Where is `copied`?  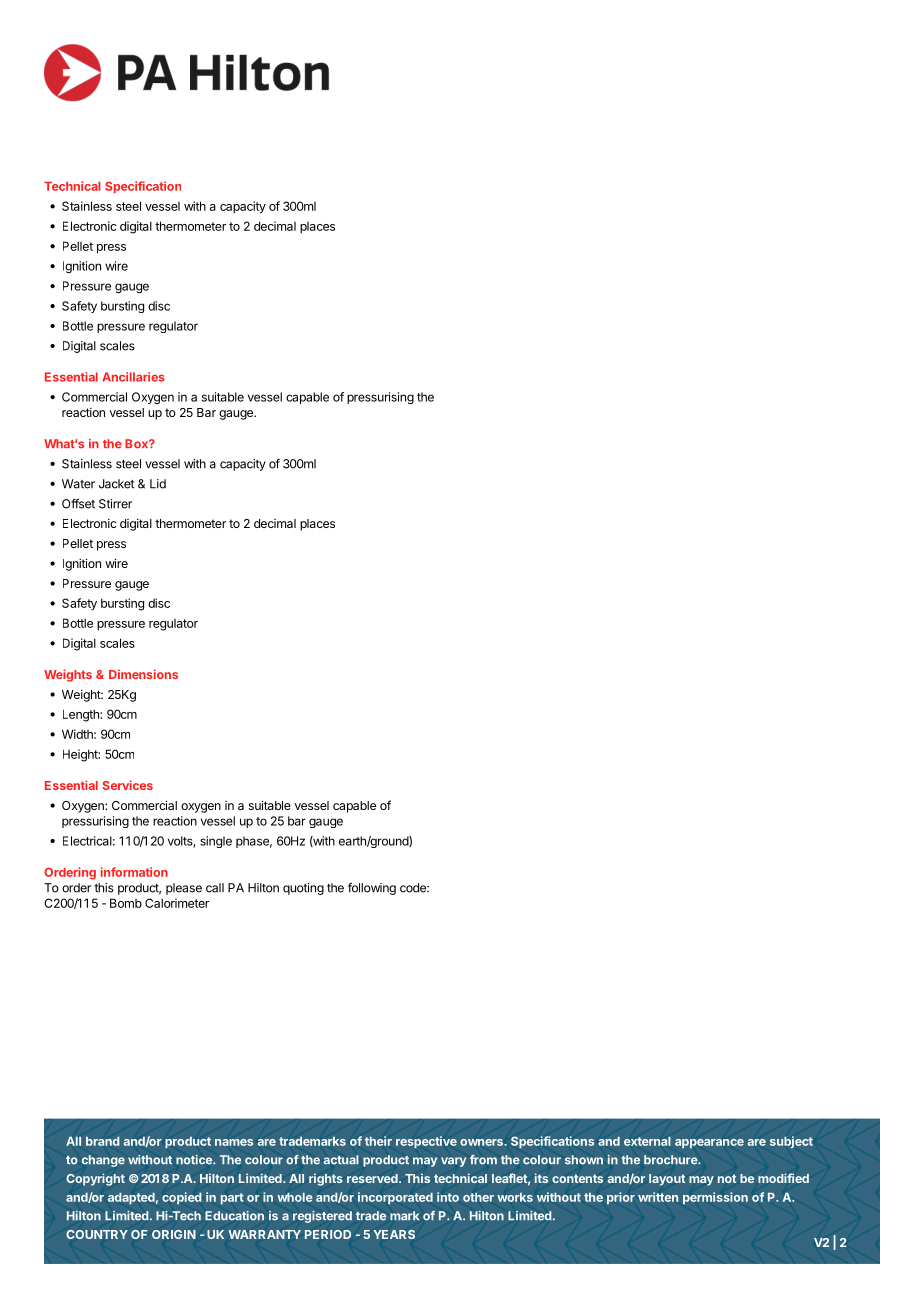 copied is located at coordinates (182, 1198).
